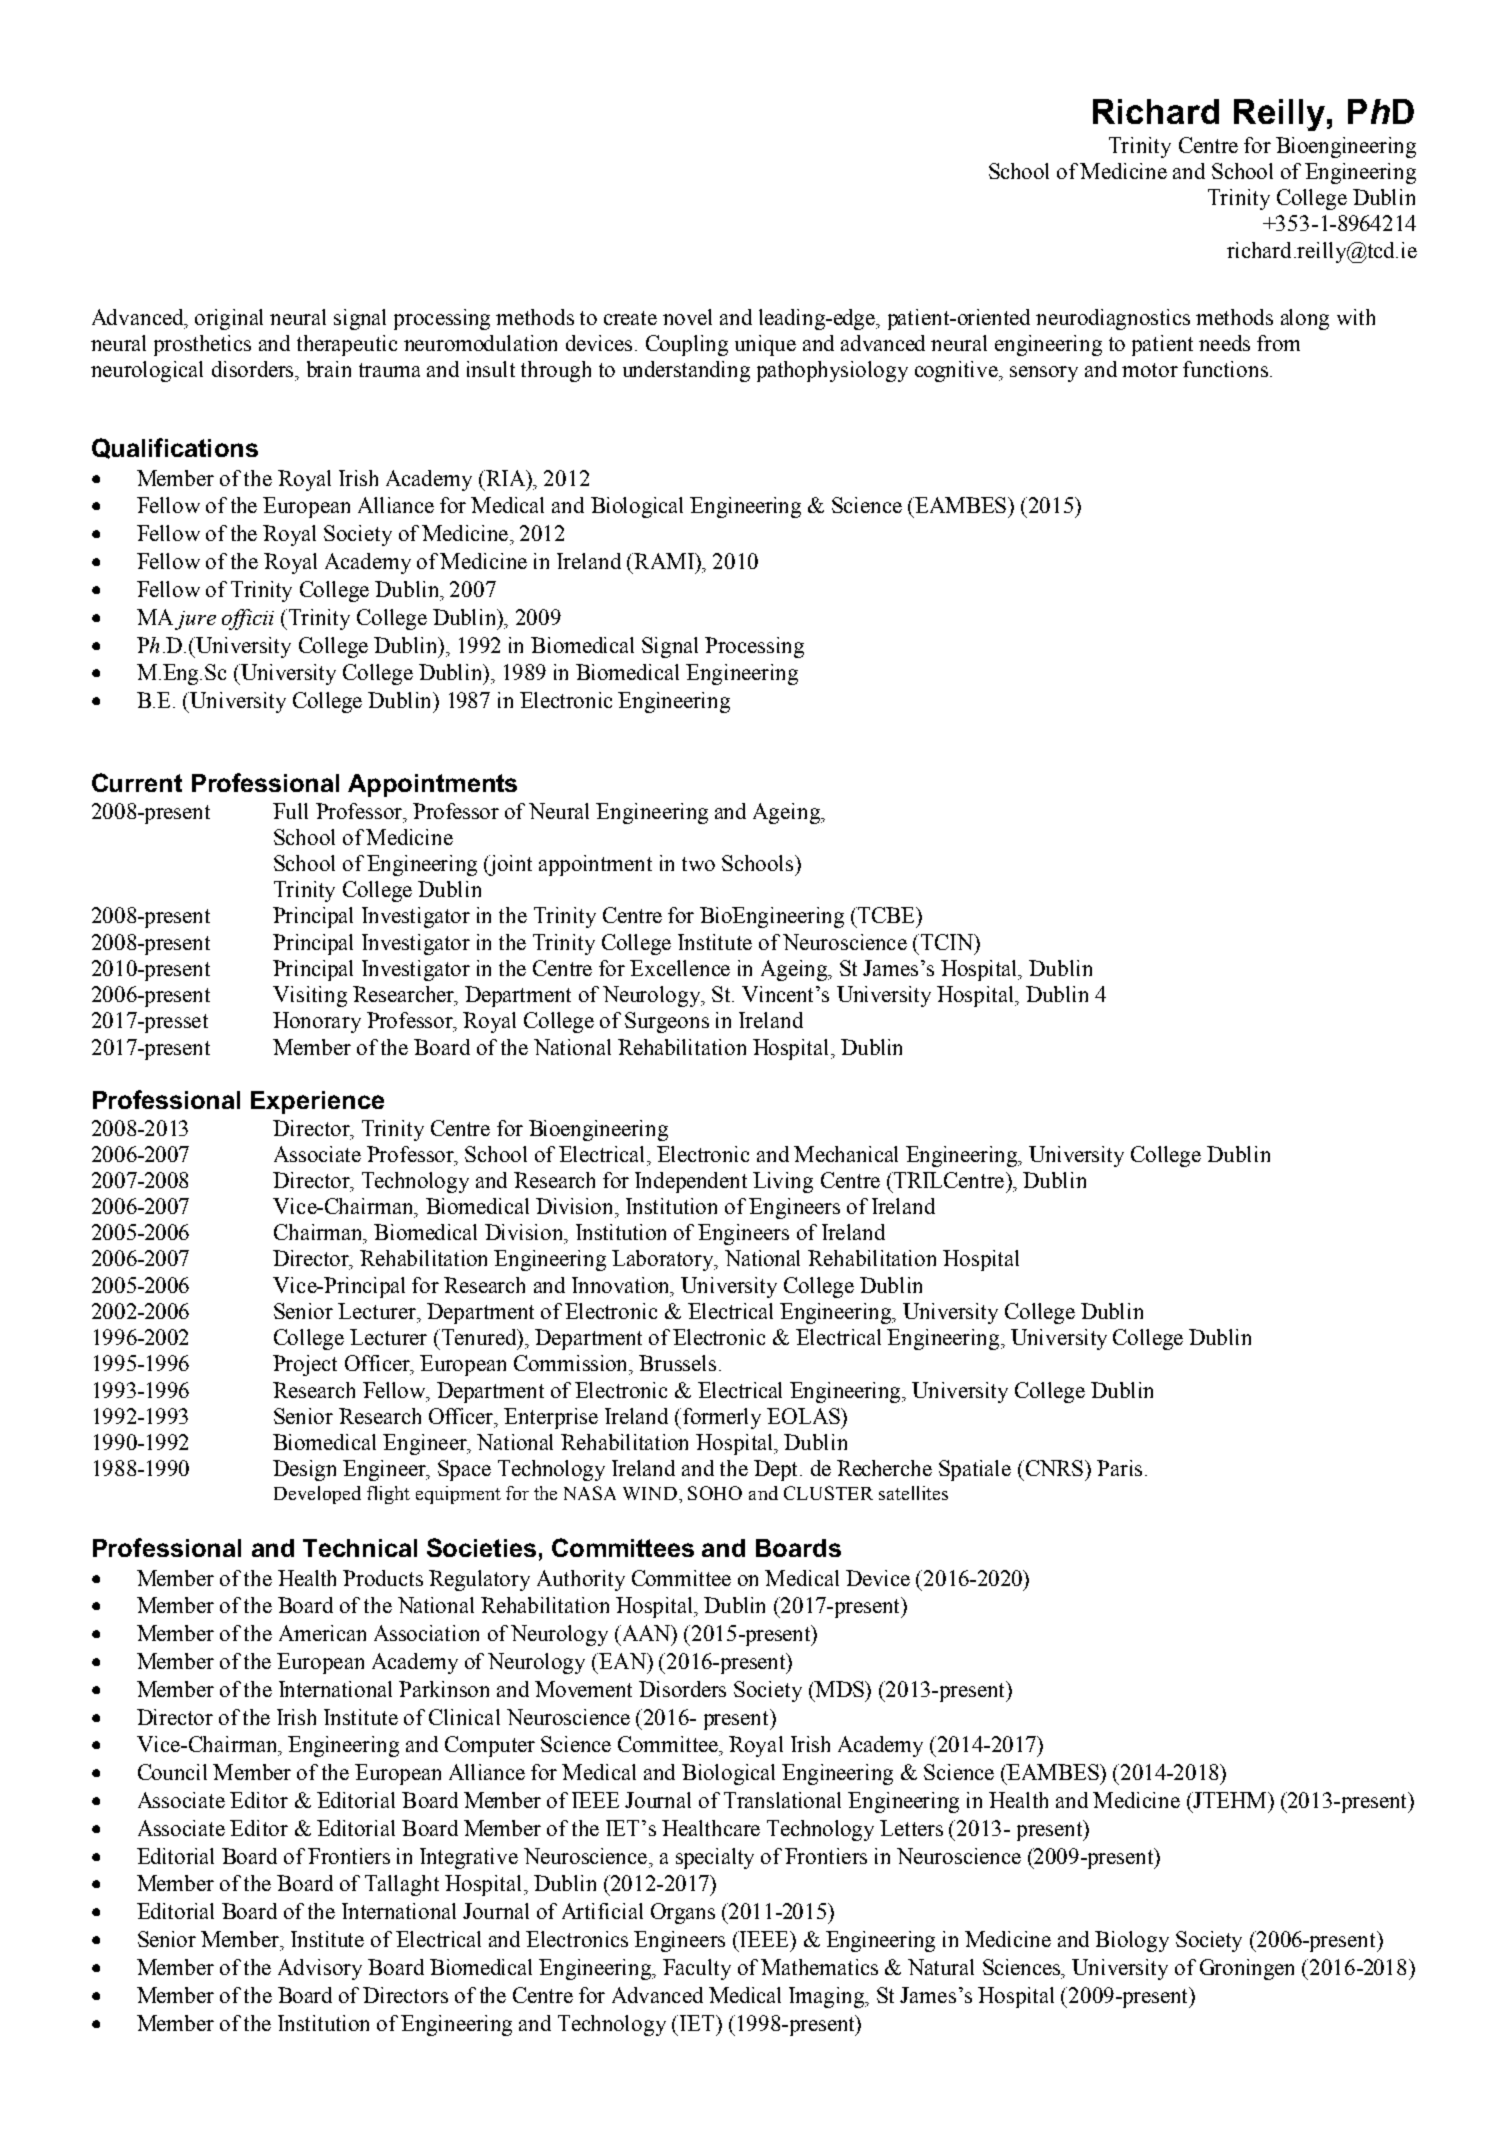 This image has height=2130, width=1505. What do you see at coordinates (329, 369) in the image?
I see `brain` at bounding box center [329, 369].
